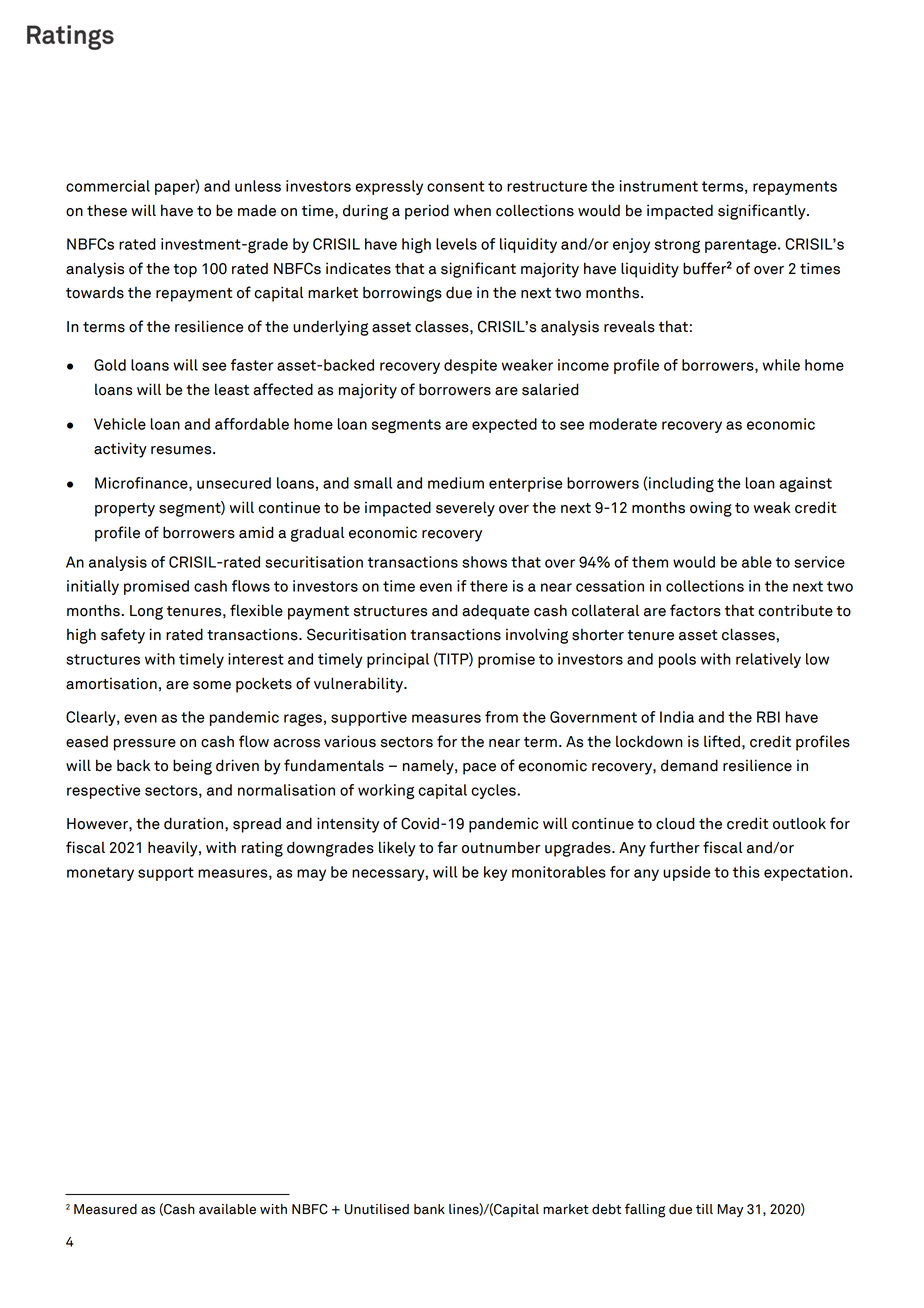 The width and height of the image is (924, 1308). What do you see at coordinates (465, 509) in the image?
I see `severely` at bounding box center [465, 509].
